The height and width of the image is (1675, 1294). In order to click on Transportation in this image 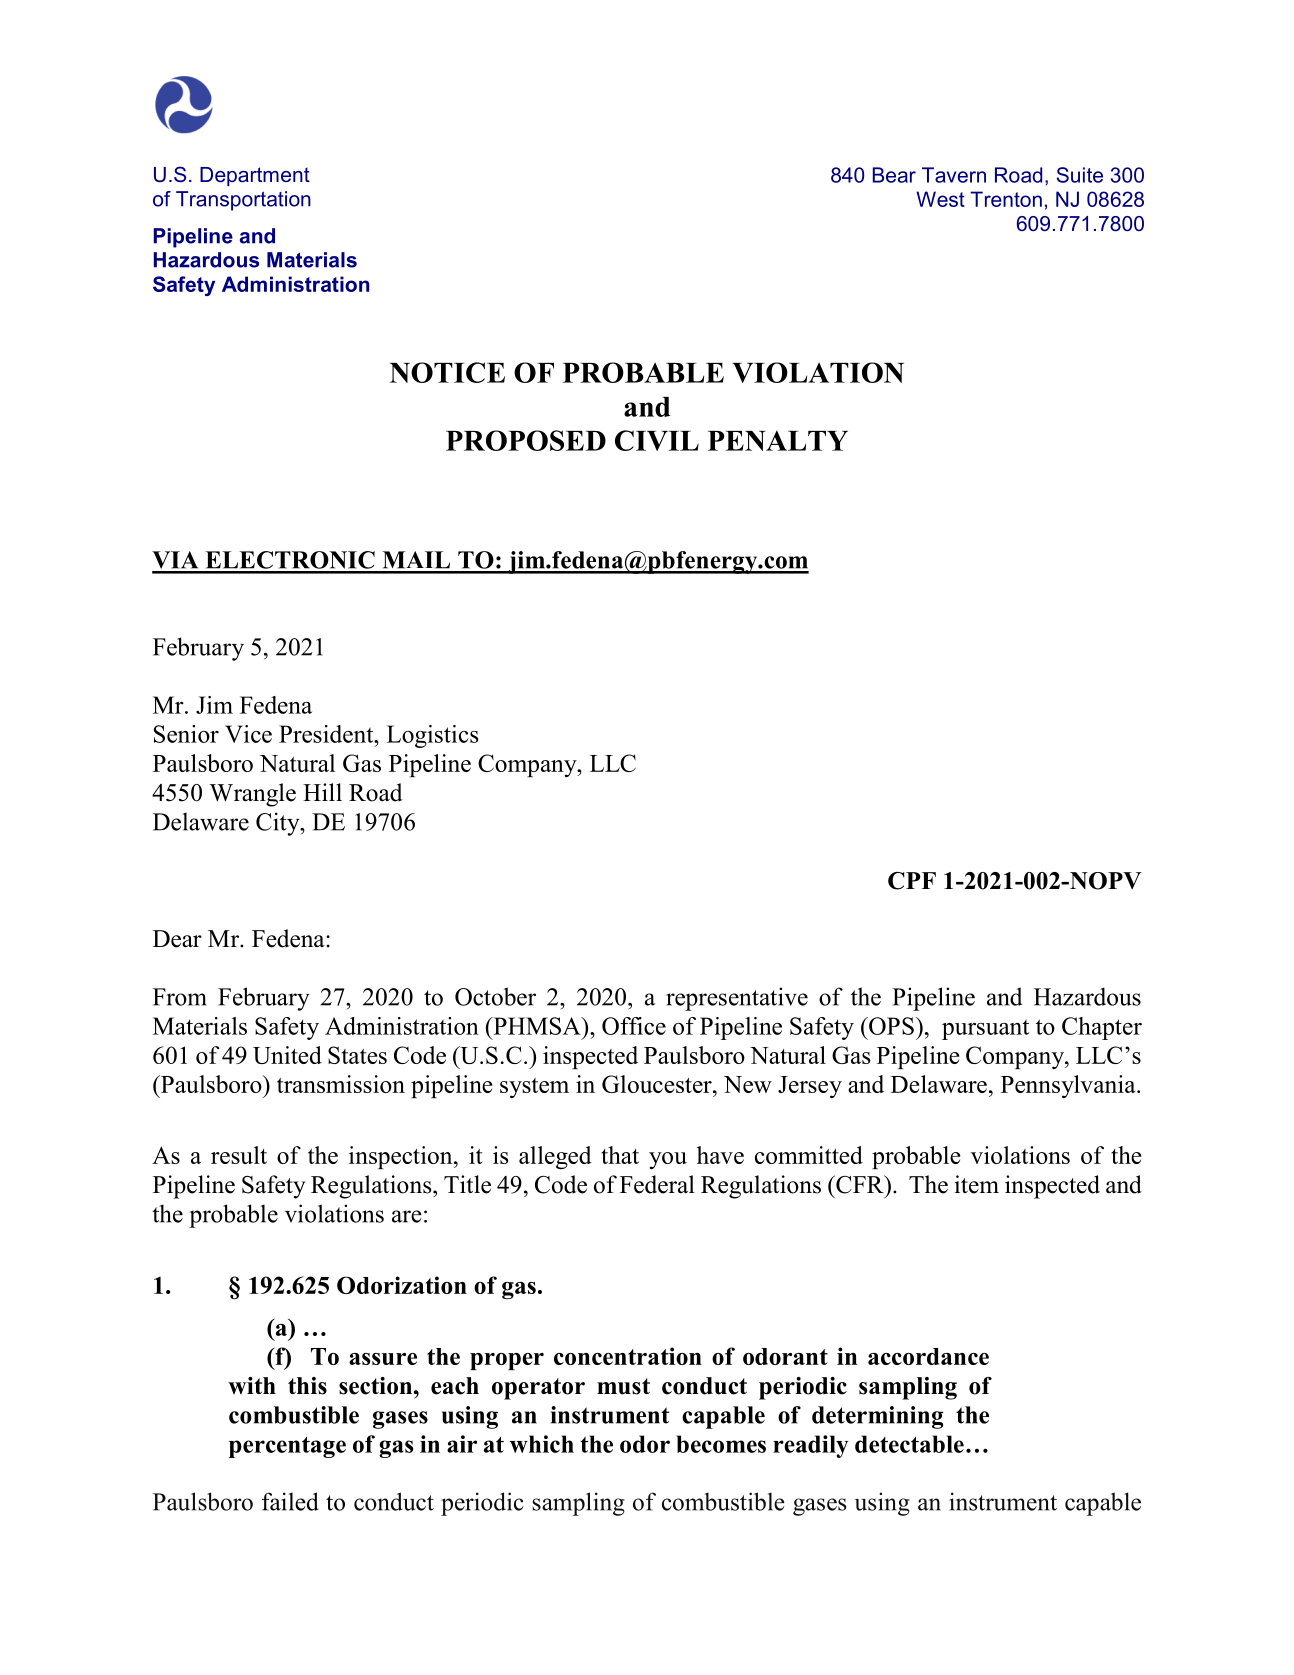, I will do `click(243, 201)`.
